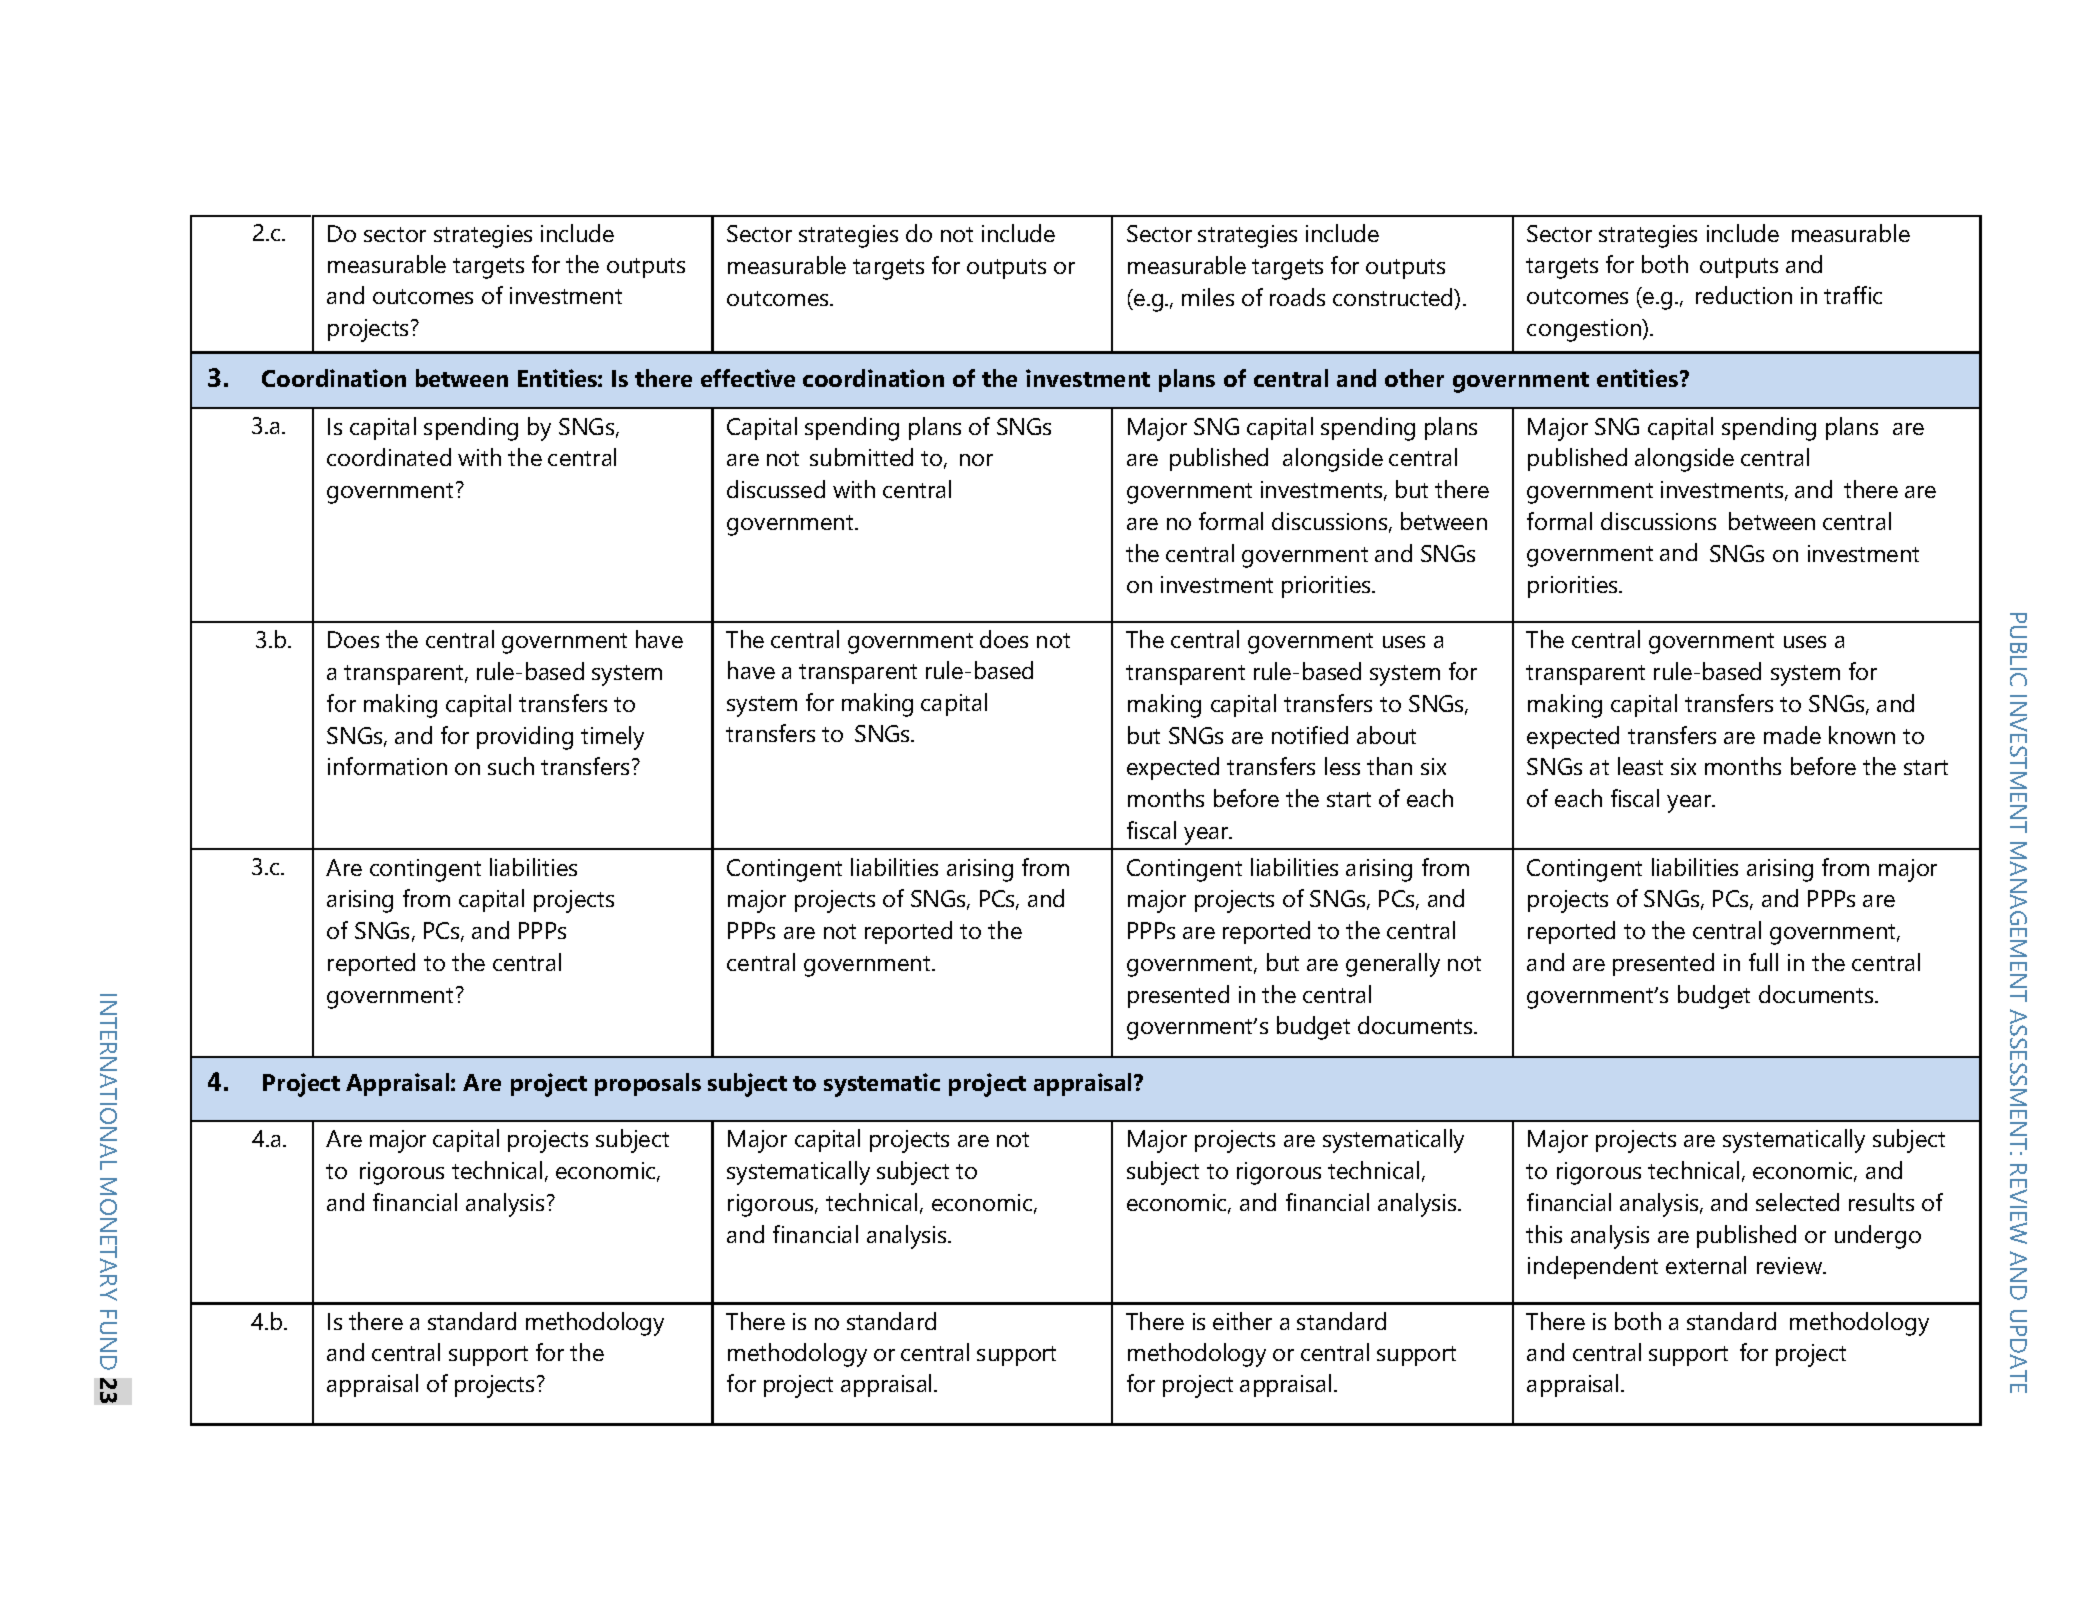  What do you see at coordinates (776, 489) in the page?
I see `discussed` at bounding box center [776, 489].
